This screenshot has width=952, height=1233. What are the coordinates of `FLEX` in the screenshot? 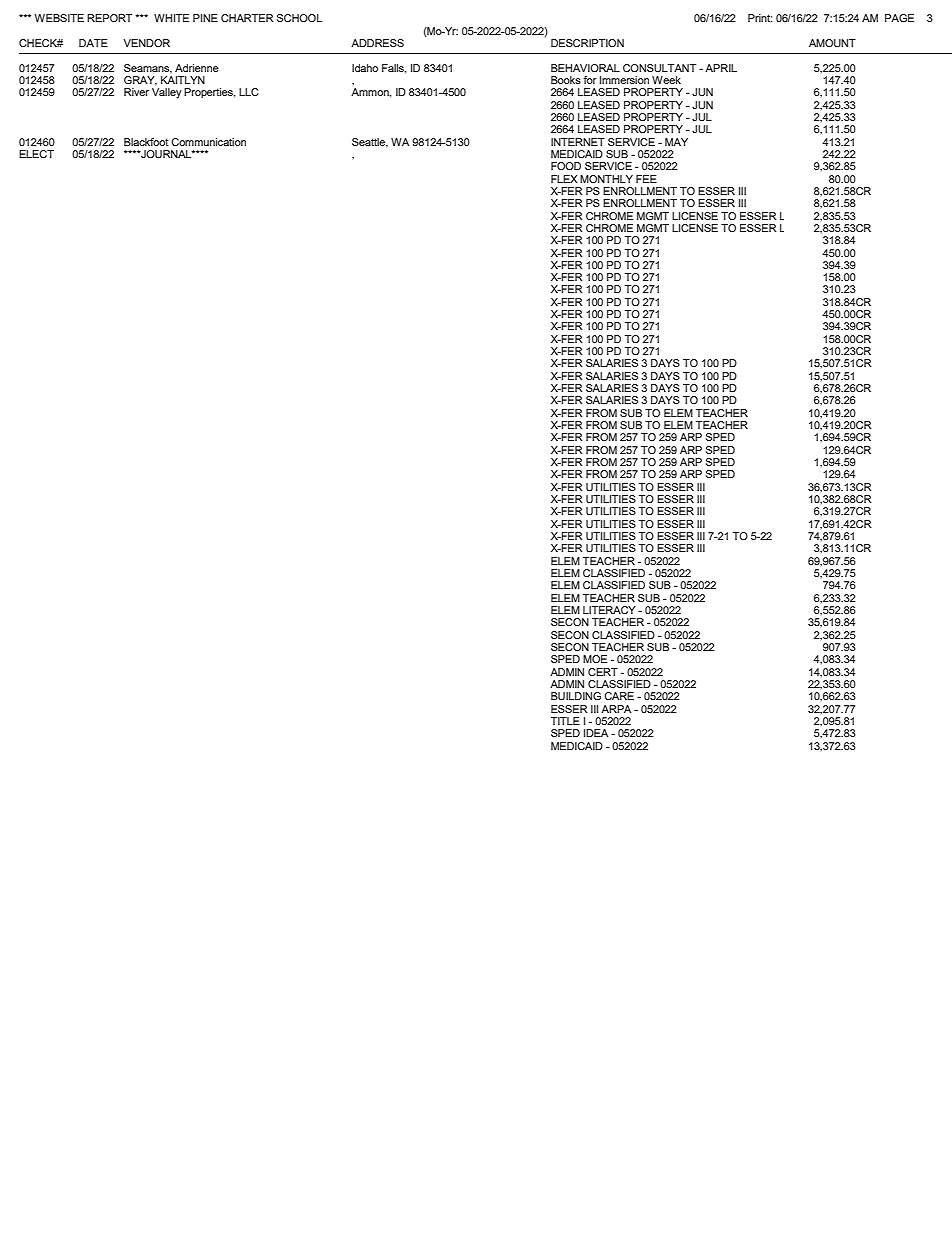 It's located at (564, 179).
